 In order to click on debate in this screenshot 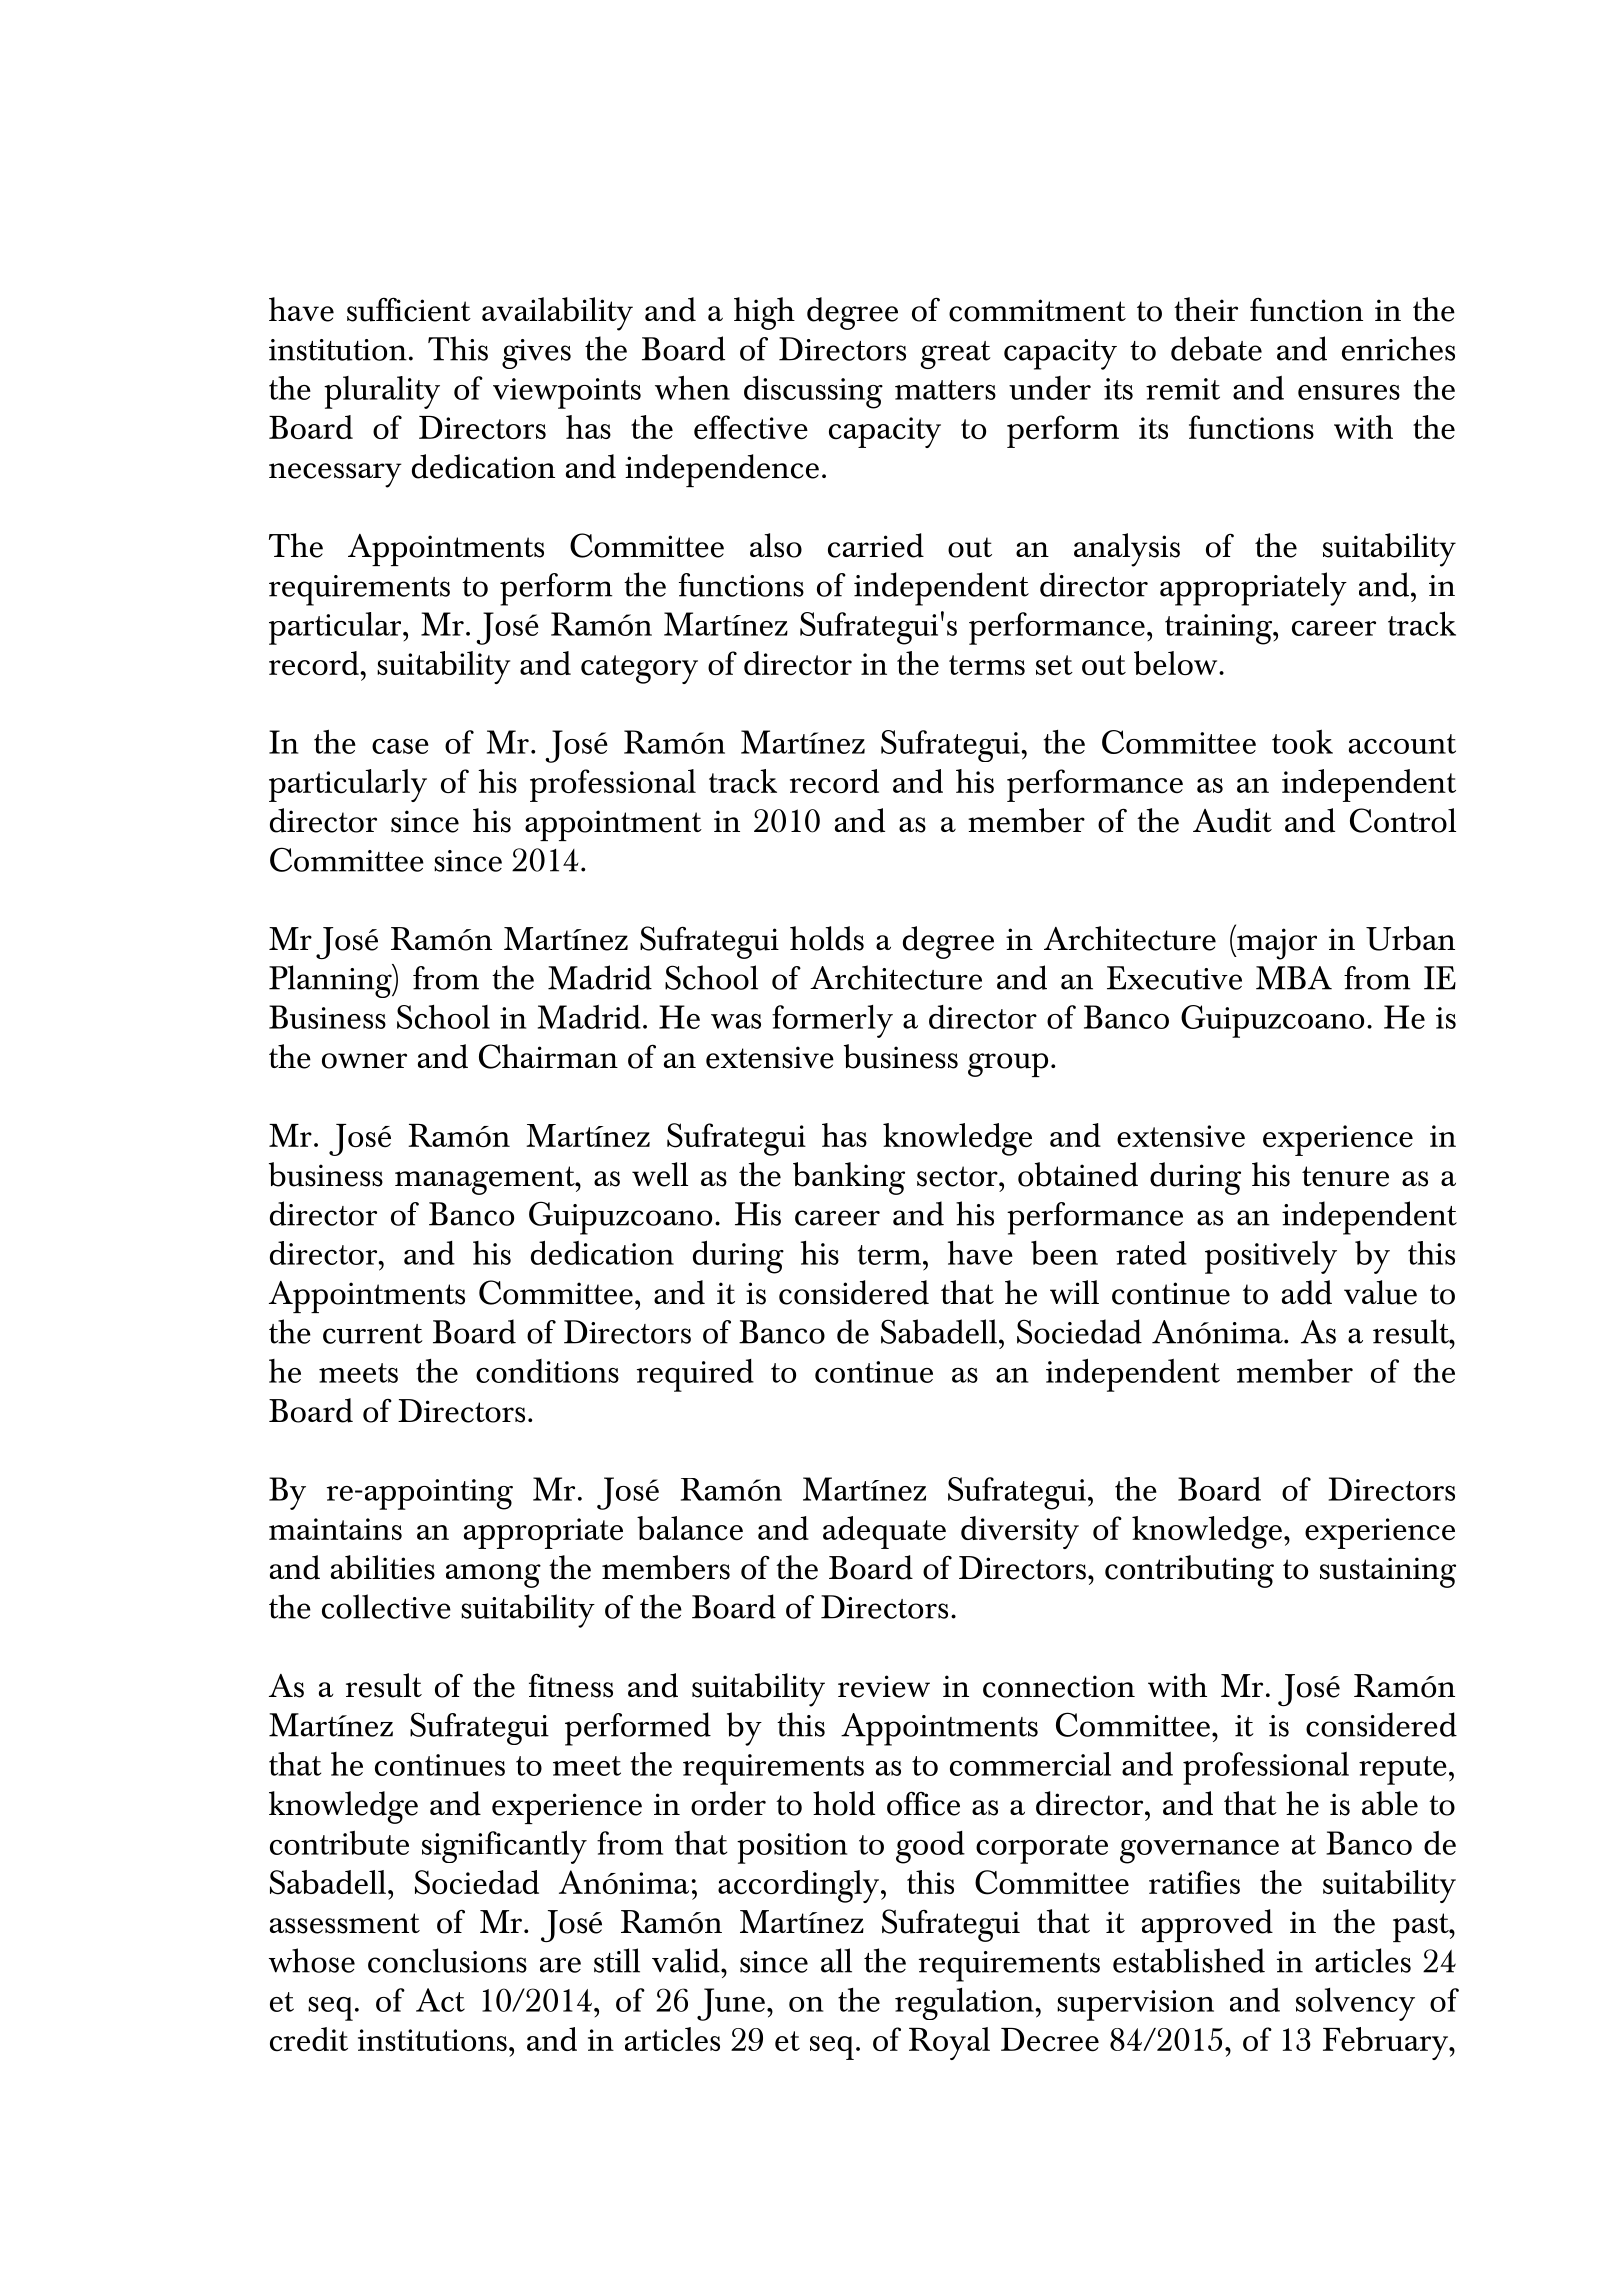, I will do `click(1216, 348)`.
